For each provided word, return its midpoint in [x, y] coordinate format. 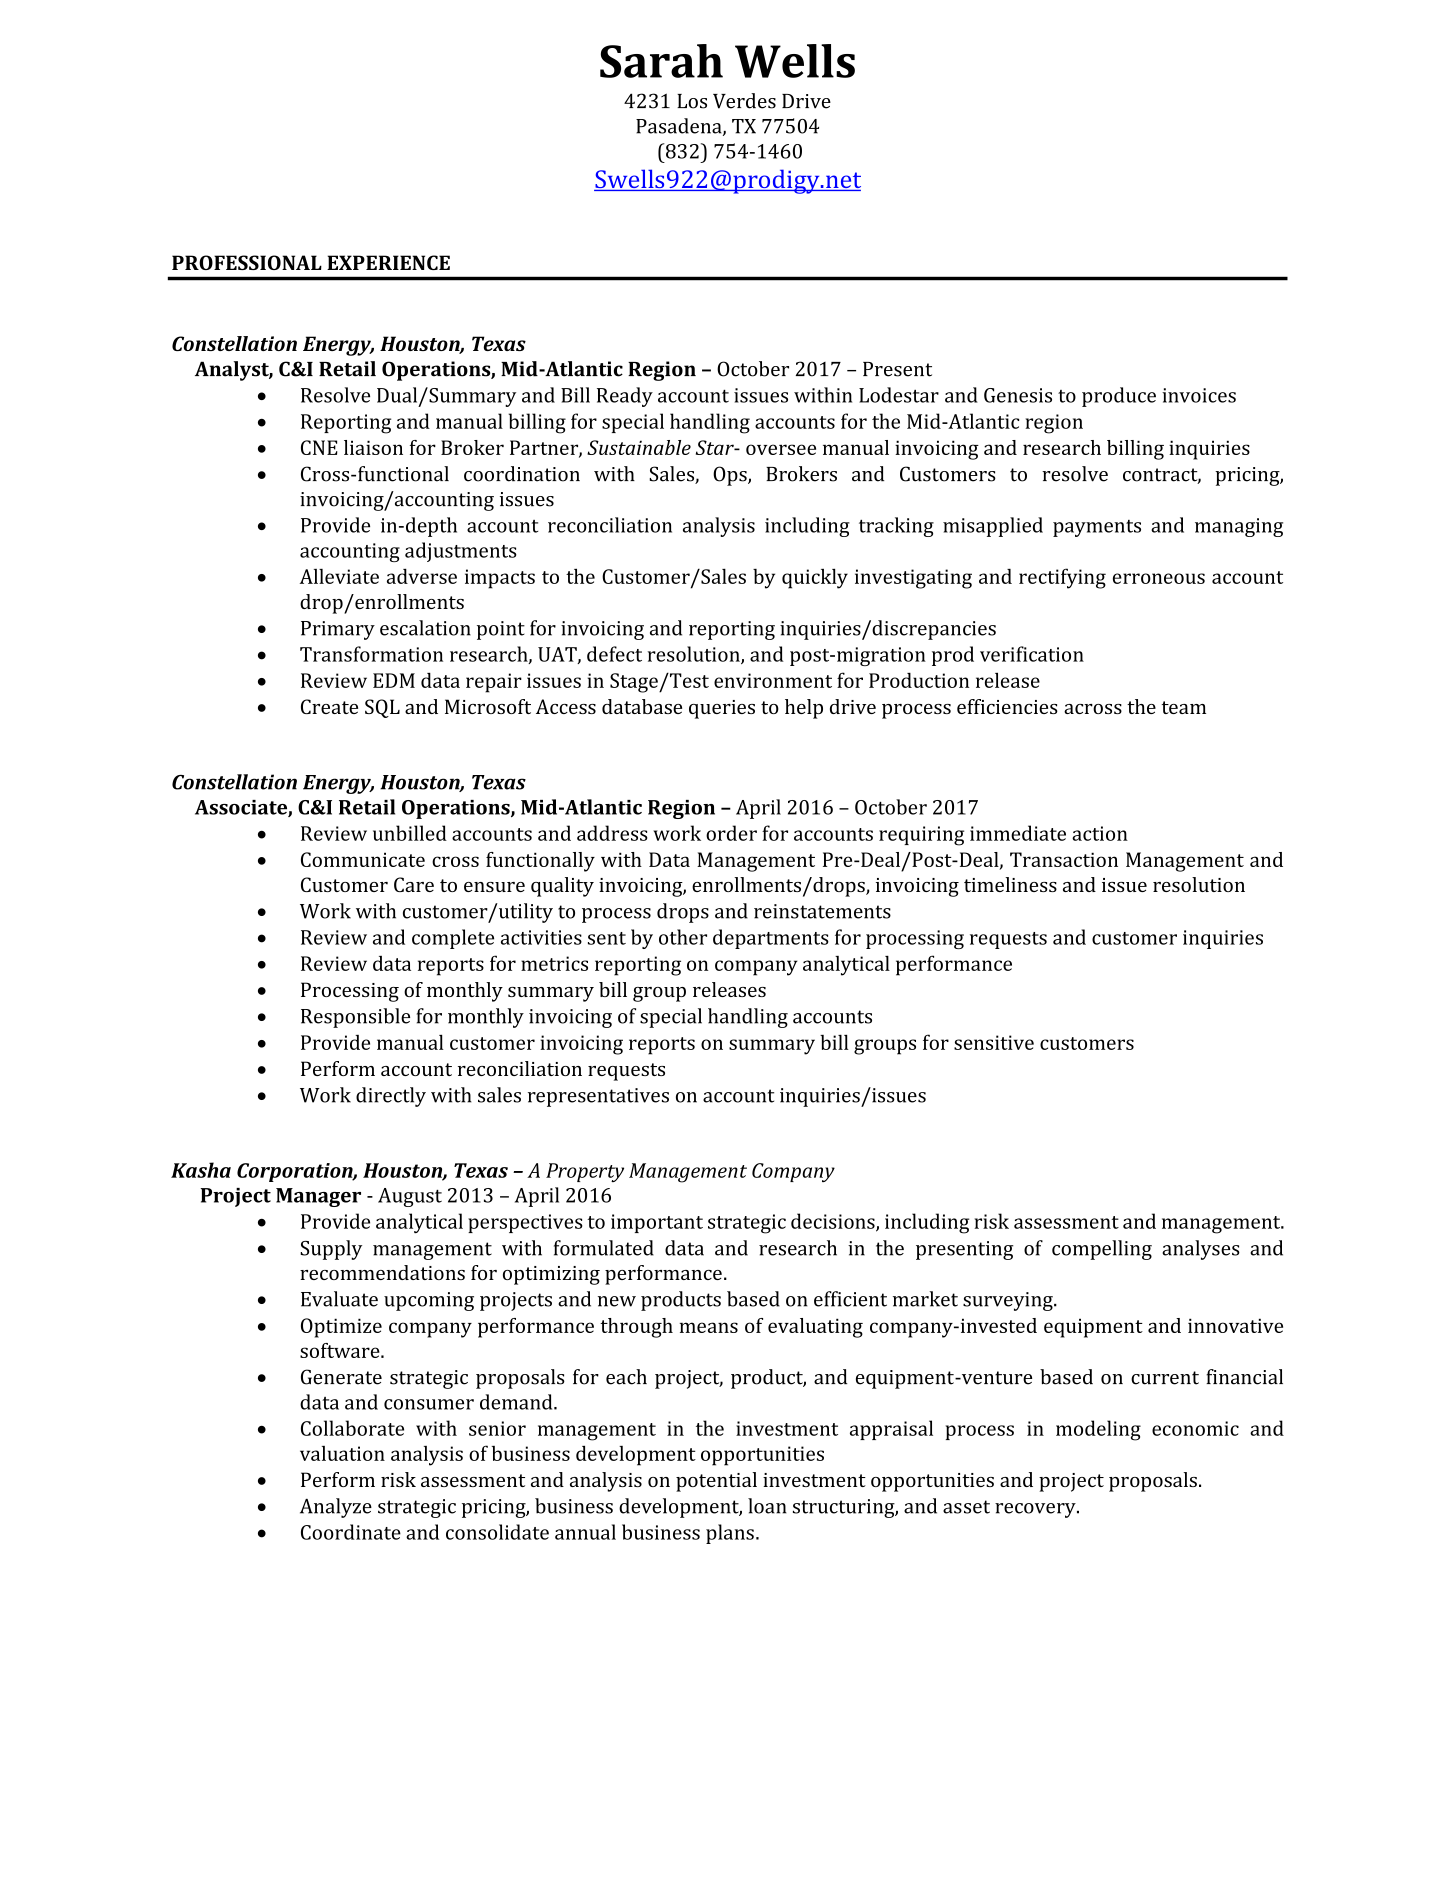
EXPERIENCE [388, 262]
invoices [1199, 395]
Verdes [744, 101]
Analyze [336, 1508]
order [731, 833]
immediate [1018, 833]
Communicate [363, 859]
